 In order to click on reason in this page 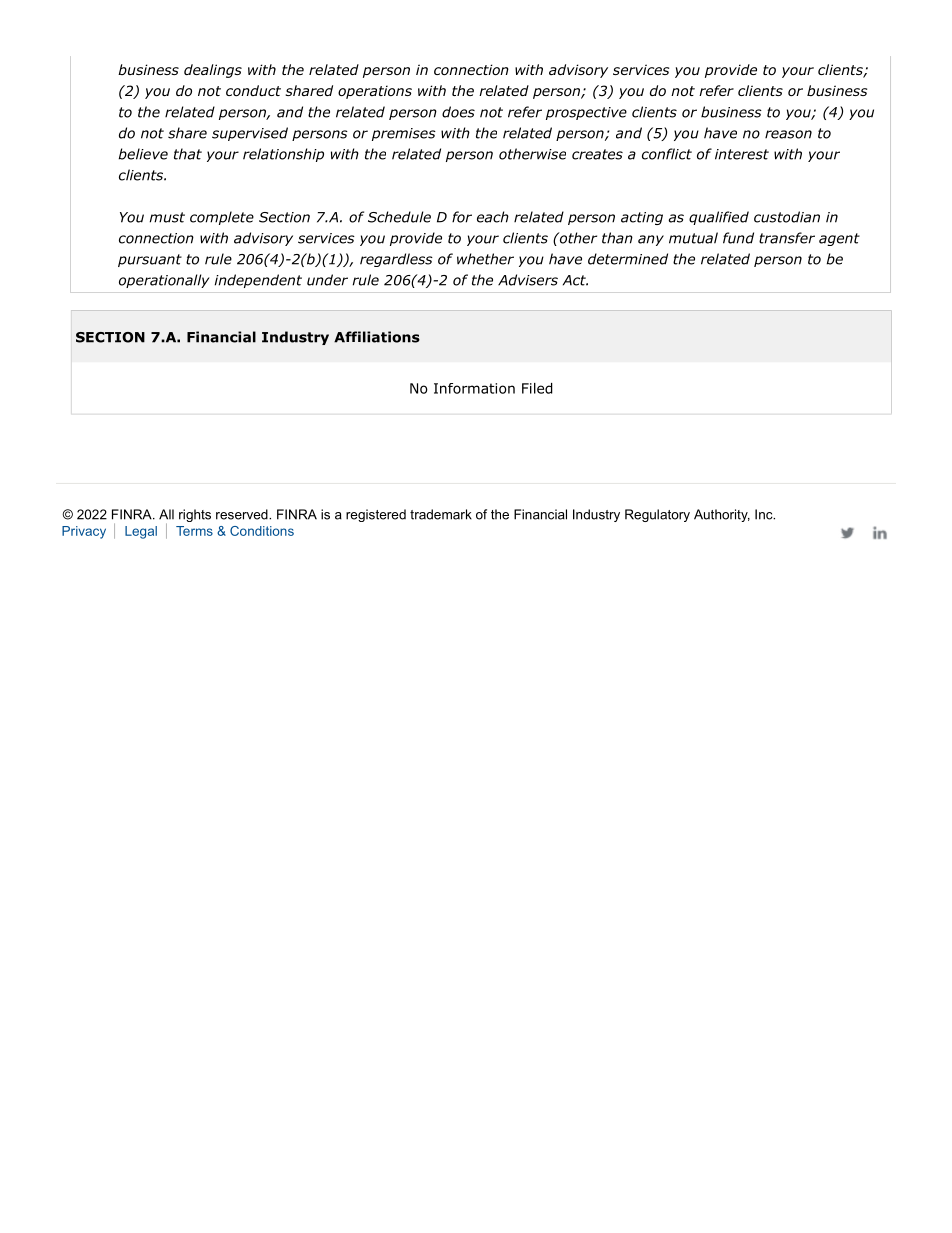, I will do `click(788, 134)`.
